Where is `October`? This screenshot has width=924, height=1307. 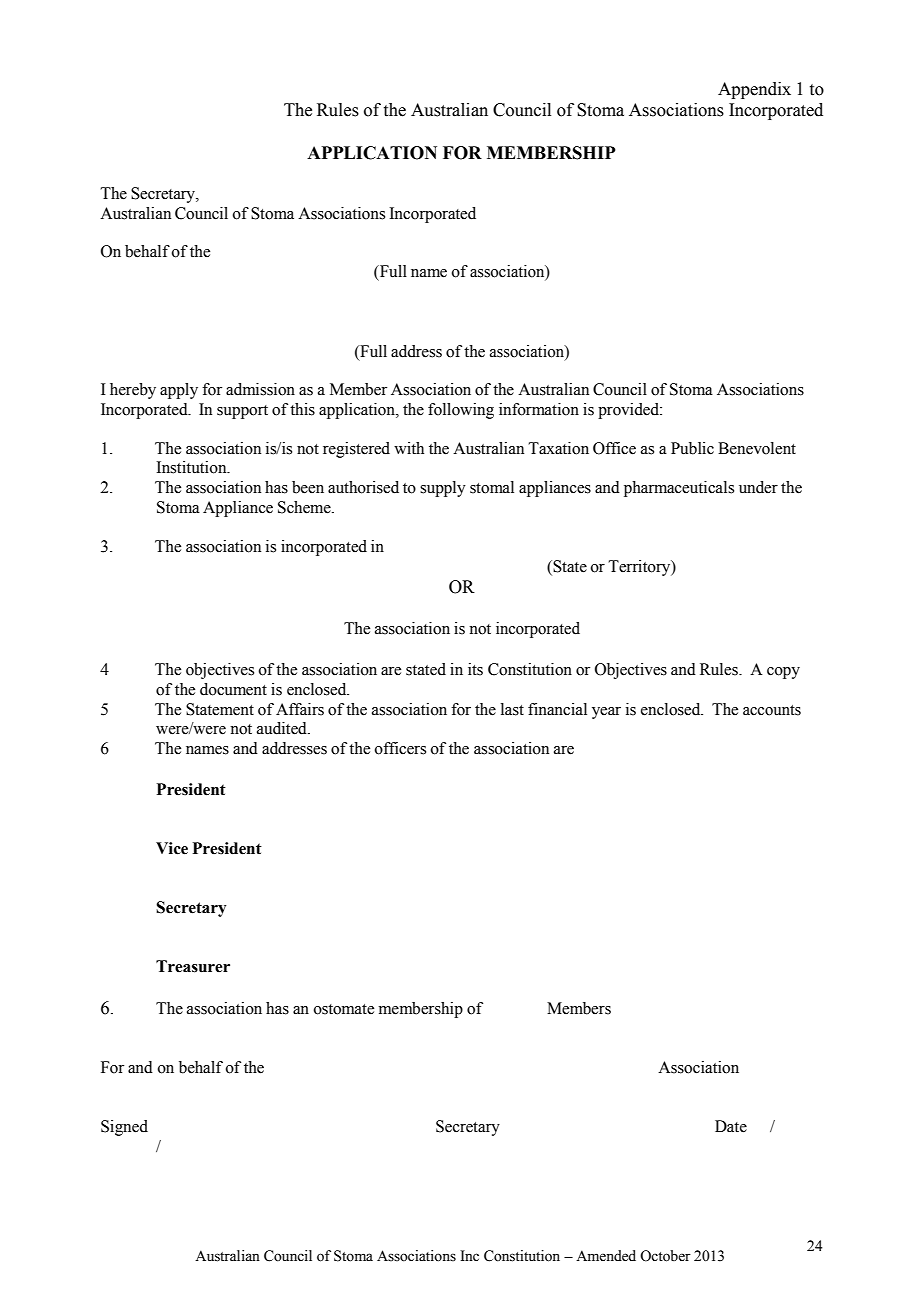 October is located at coordinates (665, 1256).
